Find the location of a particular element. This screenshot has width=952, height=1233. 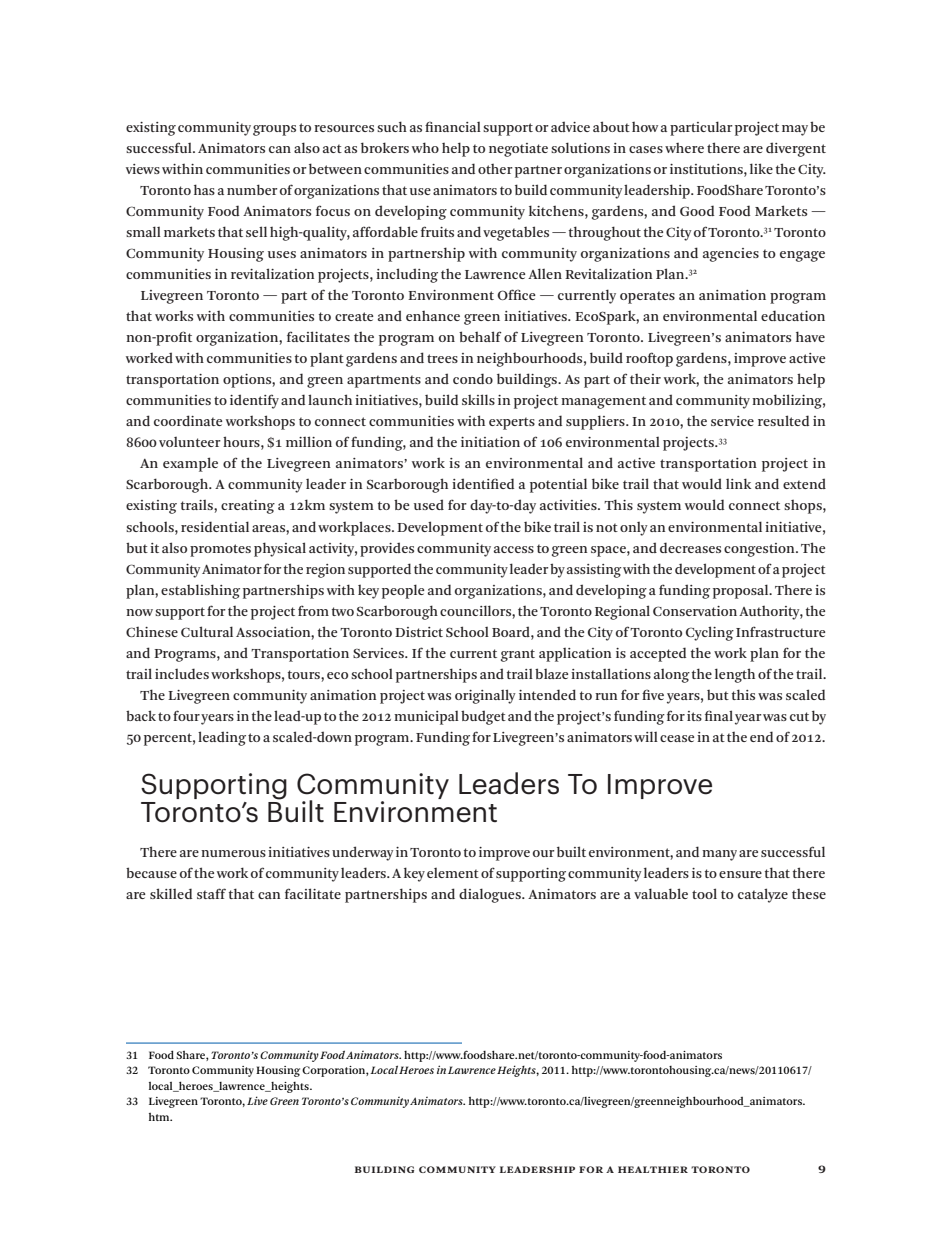

other is located at coordinates (495, 169).
